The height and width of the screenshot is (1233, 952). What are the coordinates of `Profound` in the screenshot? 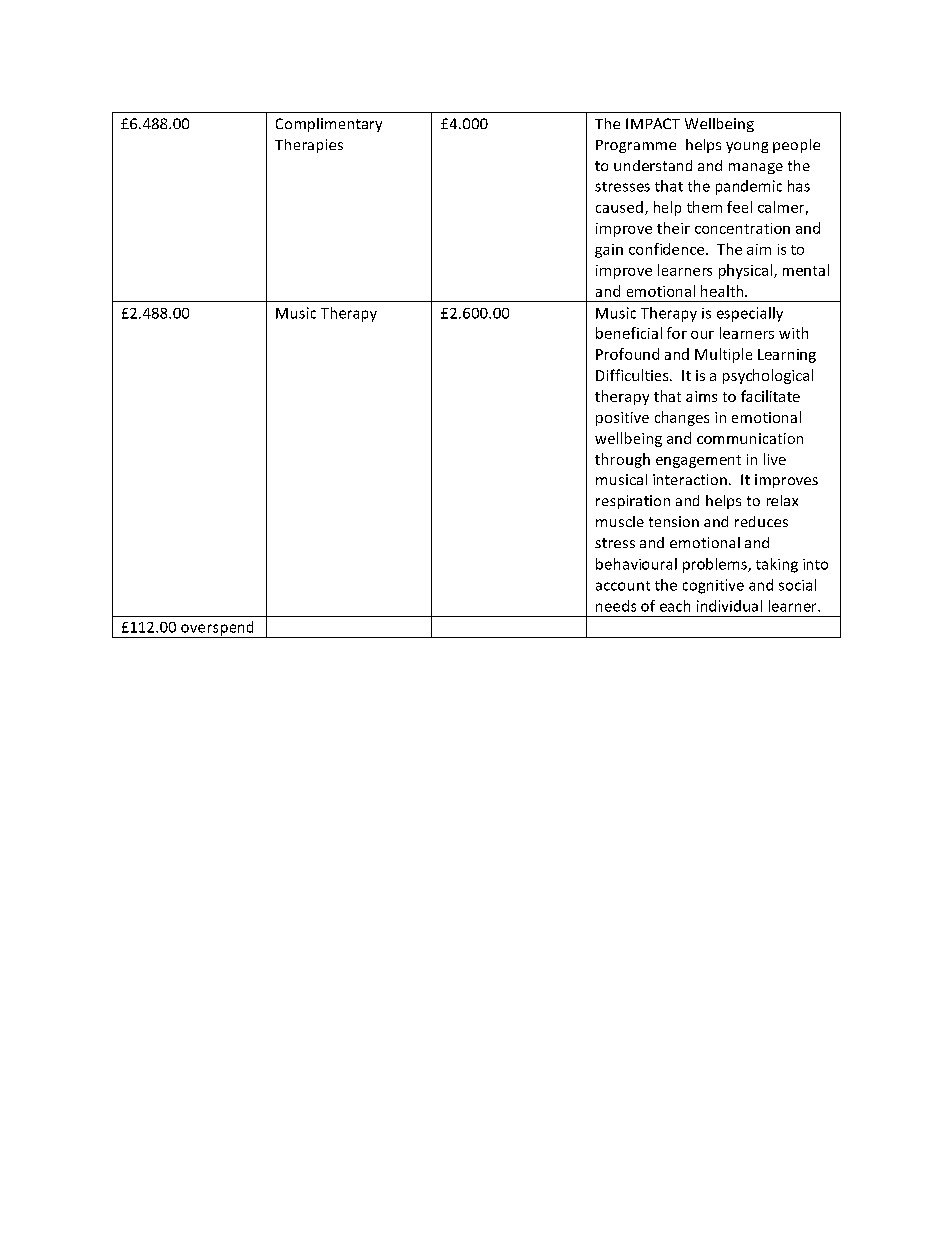 It's located at (627, 354).
